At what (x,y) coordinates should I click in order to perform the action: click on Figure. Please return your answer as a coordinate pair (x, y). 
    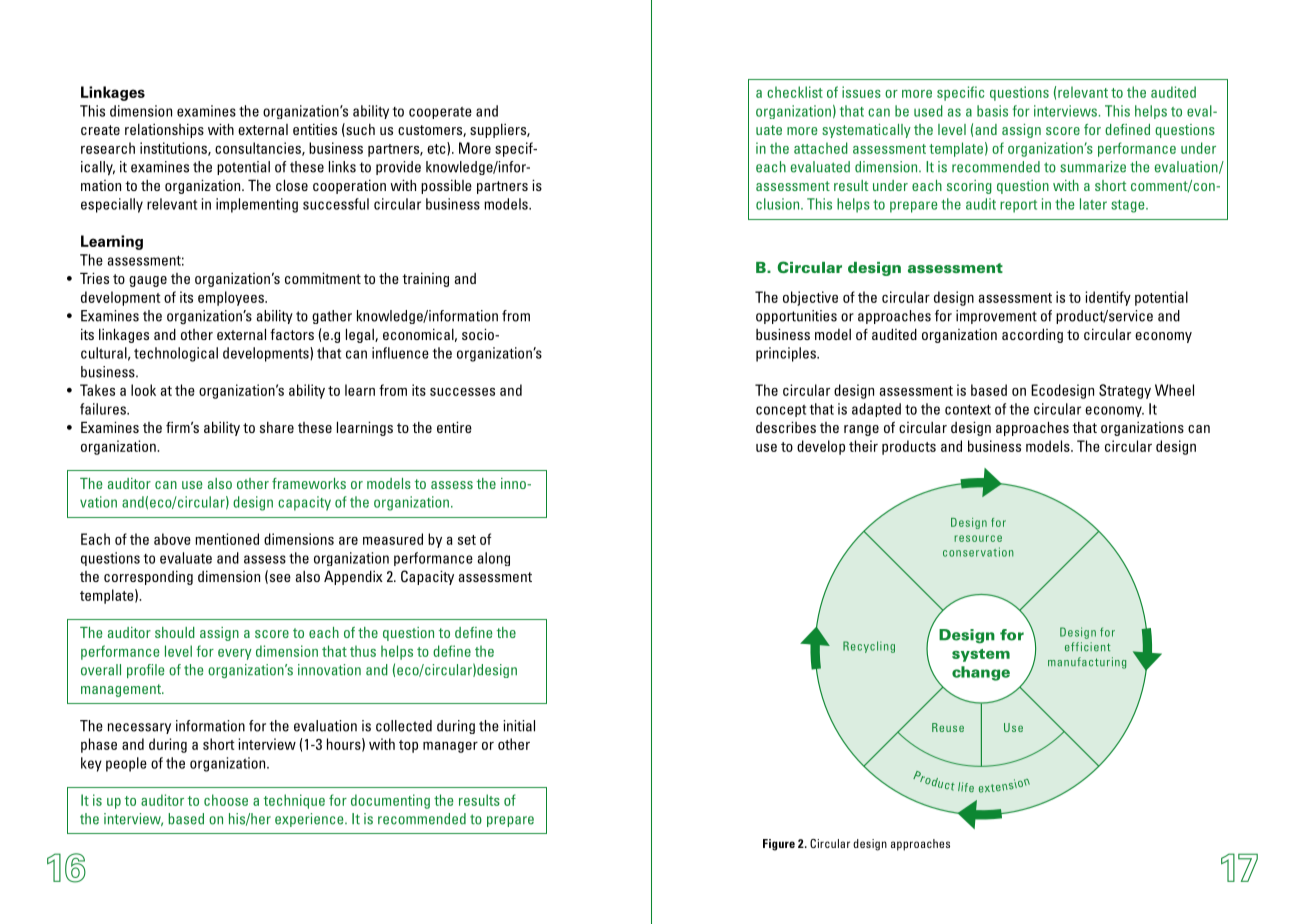
    Looking at the image, I should click on (779, 845).
